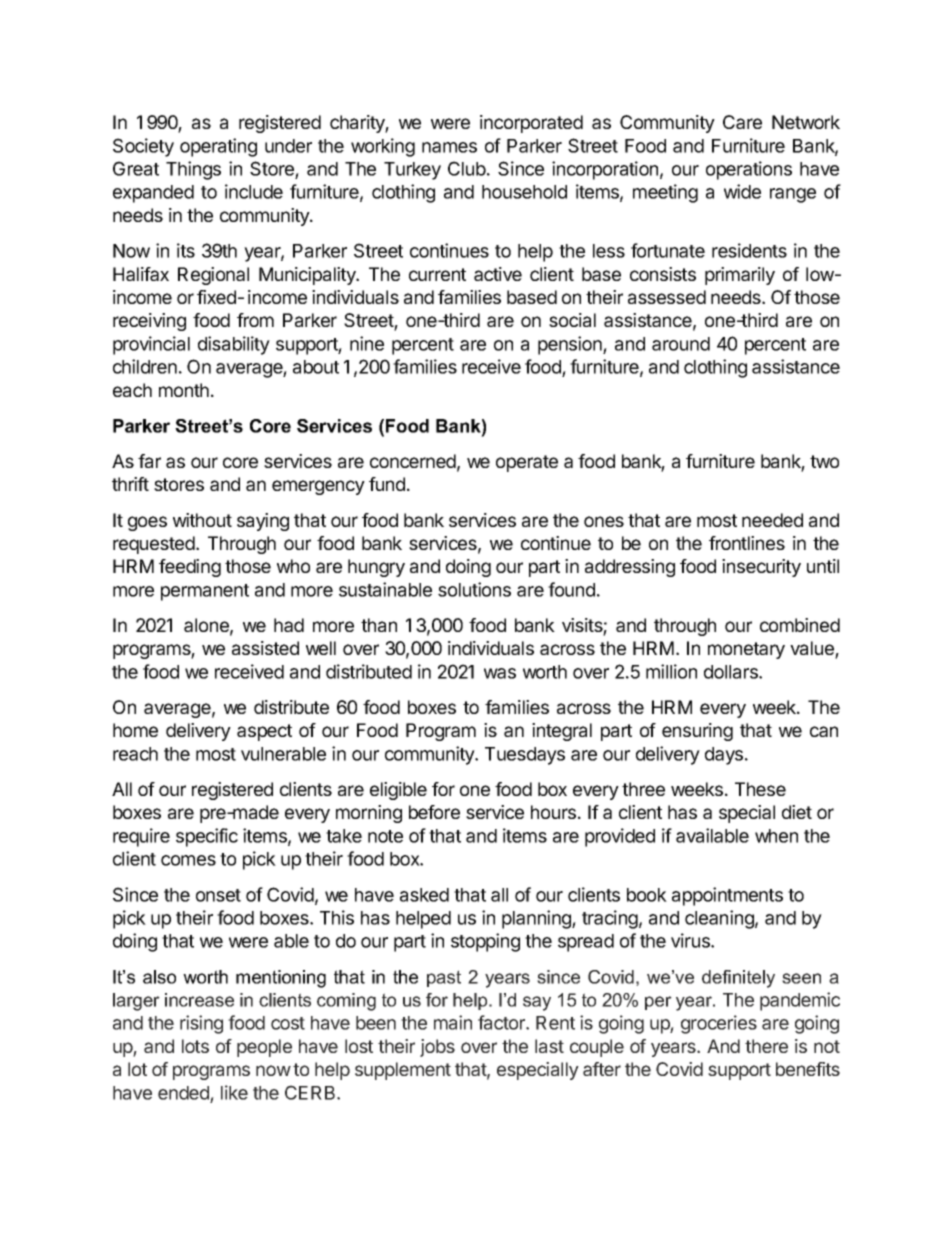 The height and width of the page is (1233, 952). What do you see at coordinates (766, 1046) in the page?
I see `there` at bounding box center [766, 1046].
